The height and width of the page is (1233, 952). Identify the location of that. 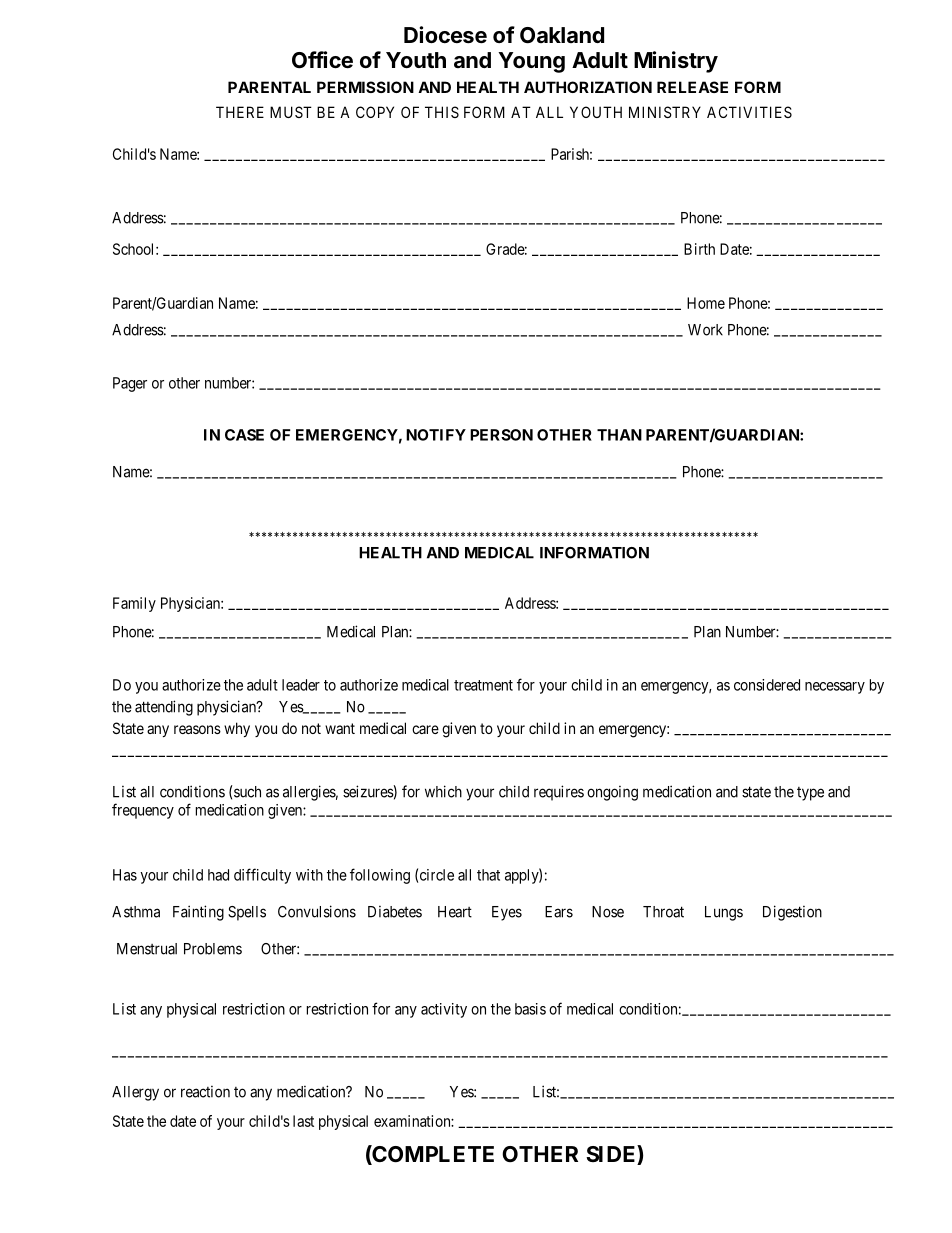
(488, 875).
